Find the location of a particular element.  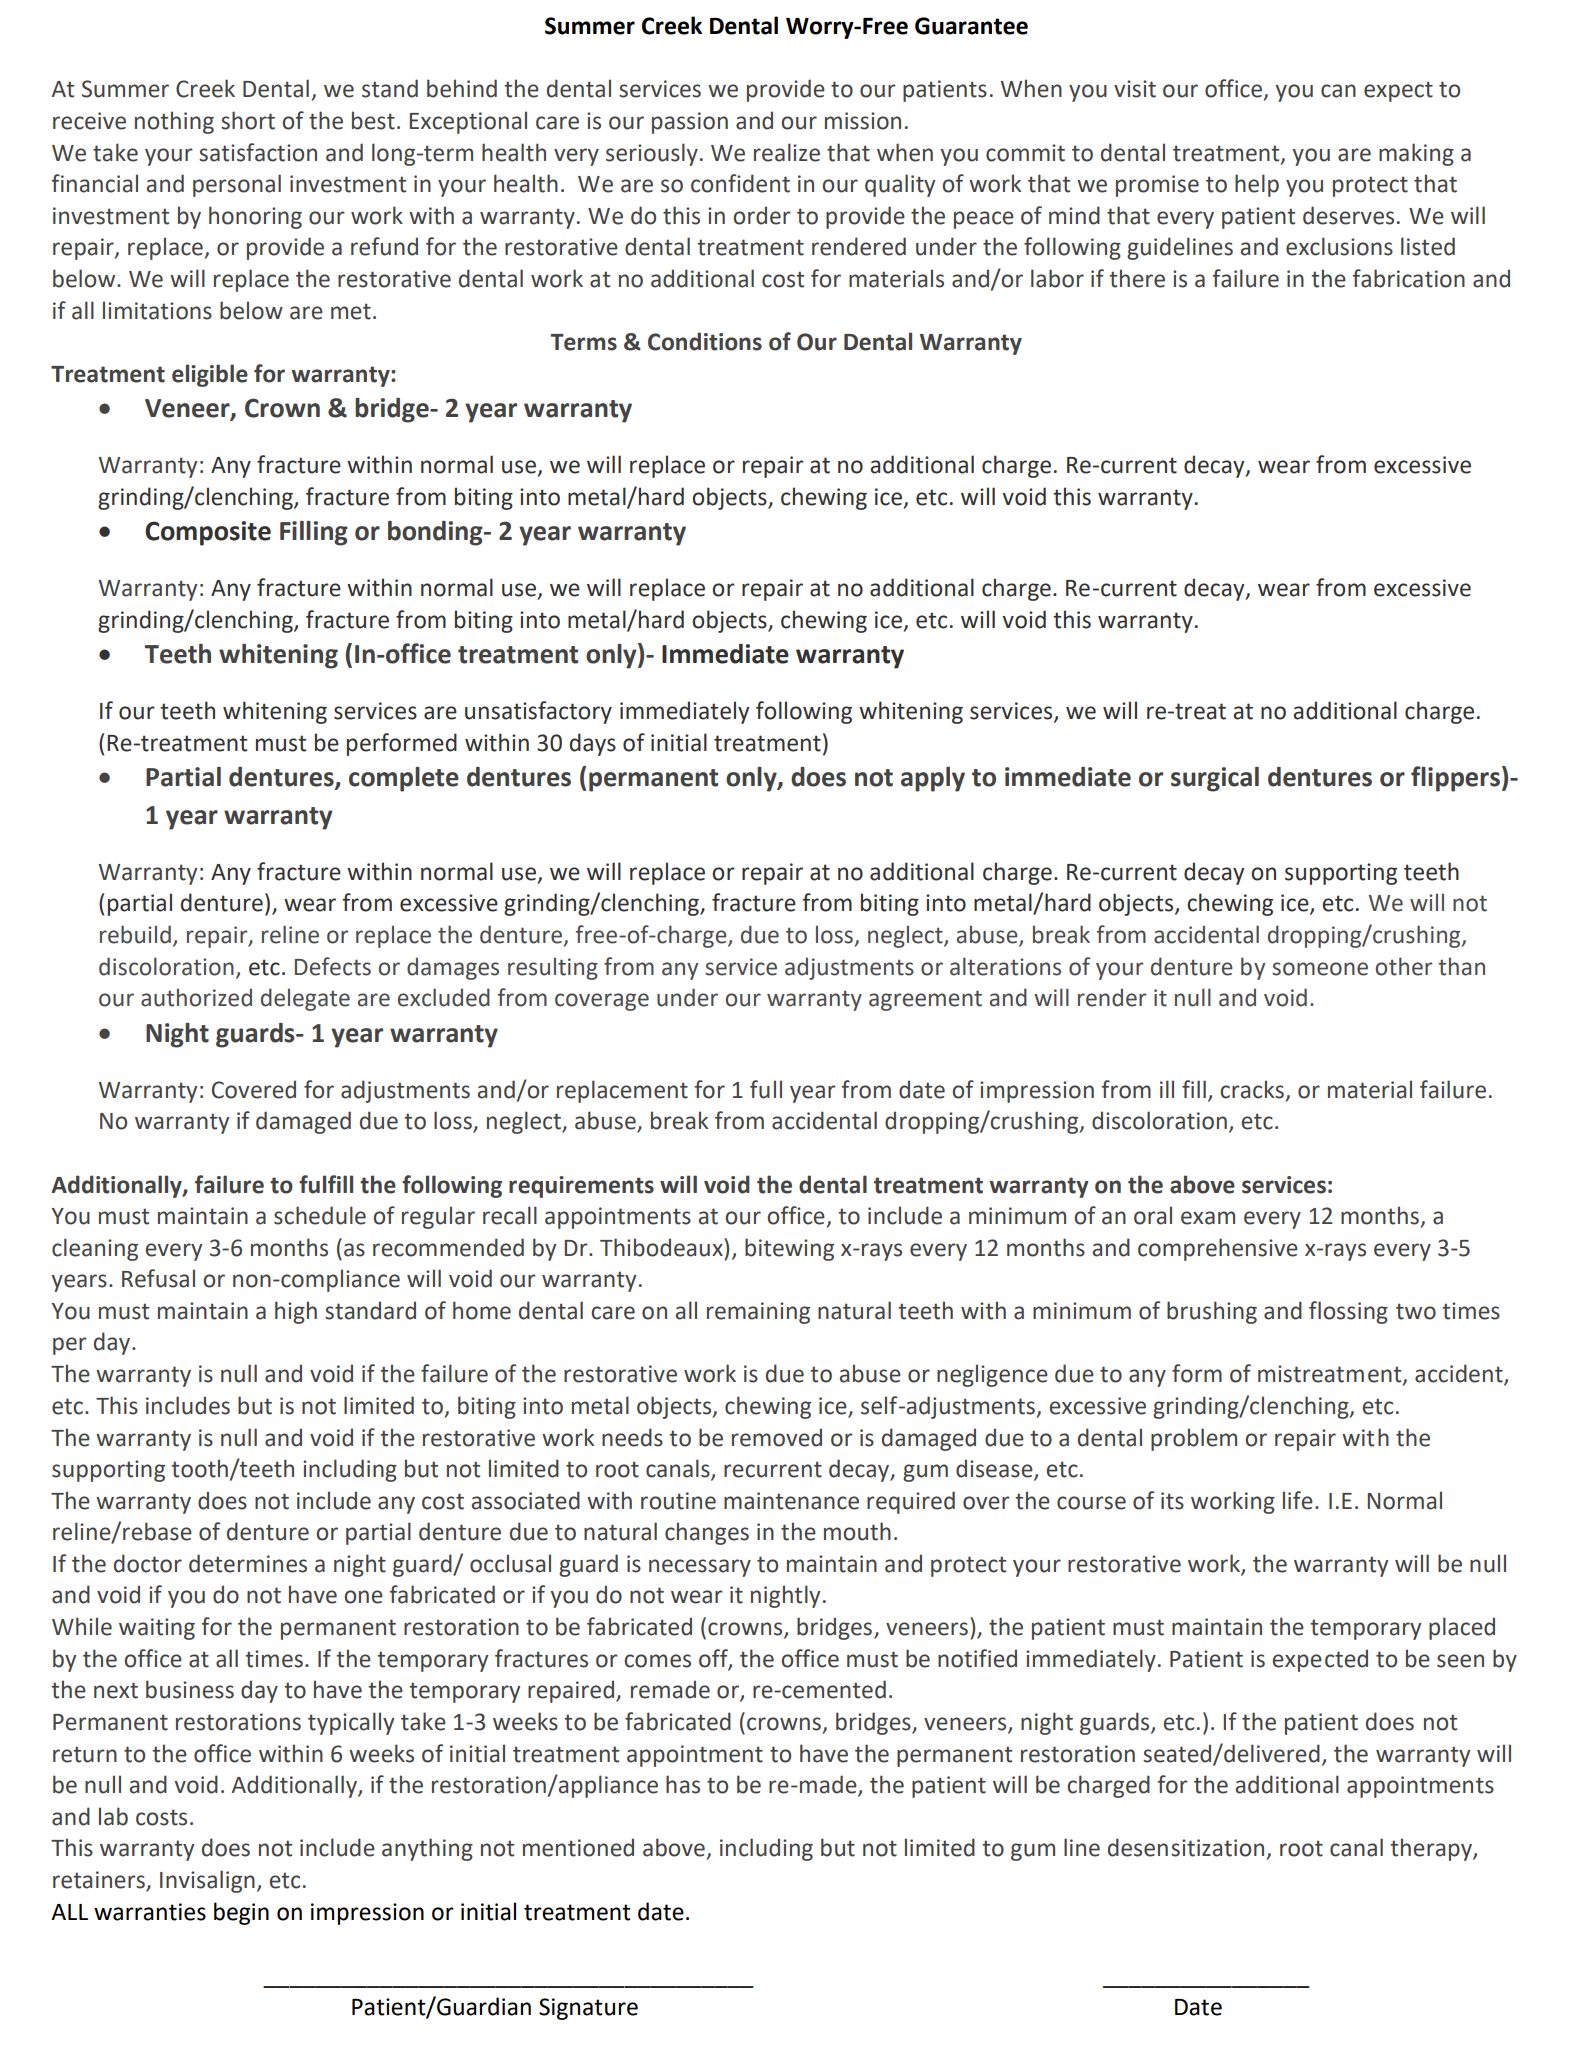

desensitization is located at coordinates (1186, 1847).
